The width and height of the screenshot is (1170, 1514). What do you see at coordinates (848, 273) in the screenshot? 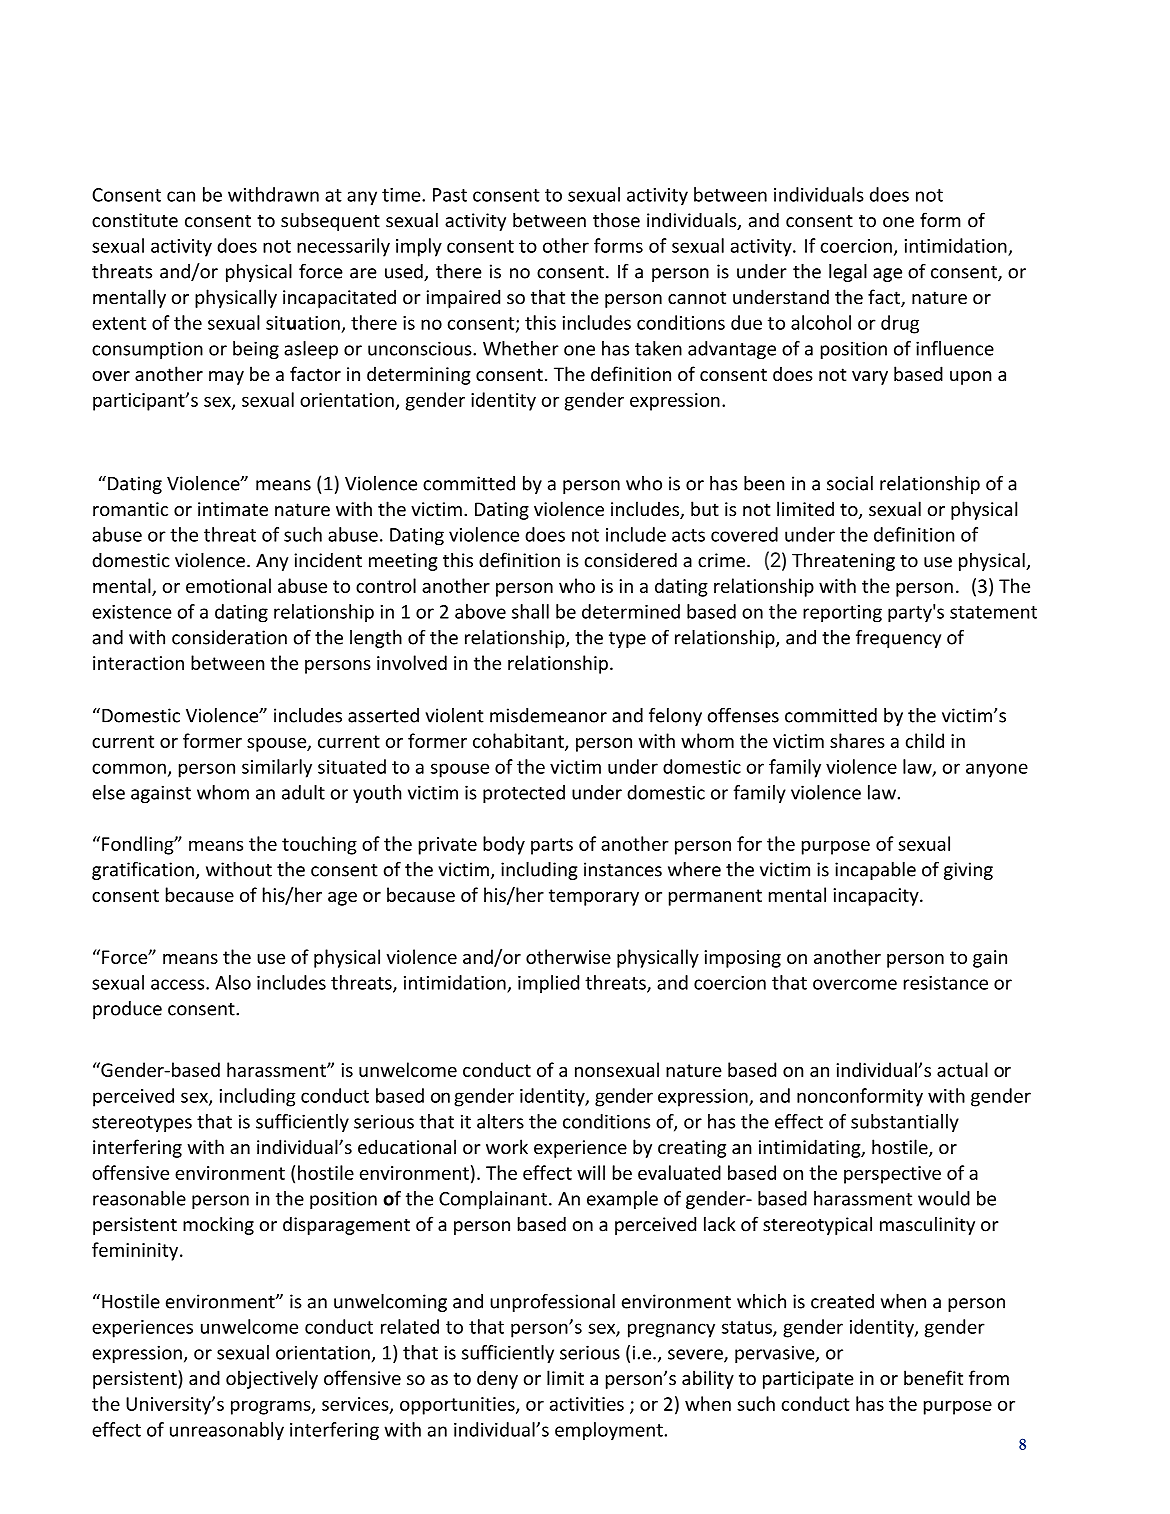
I see `legal` at bounding box center [848, 273].
